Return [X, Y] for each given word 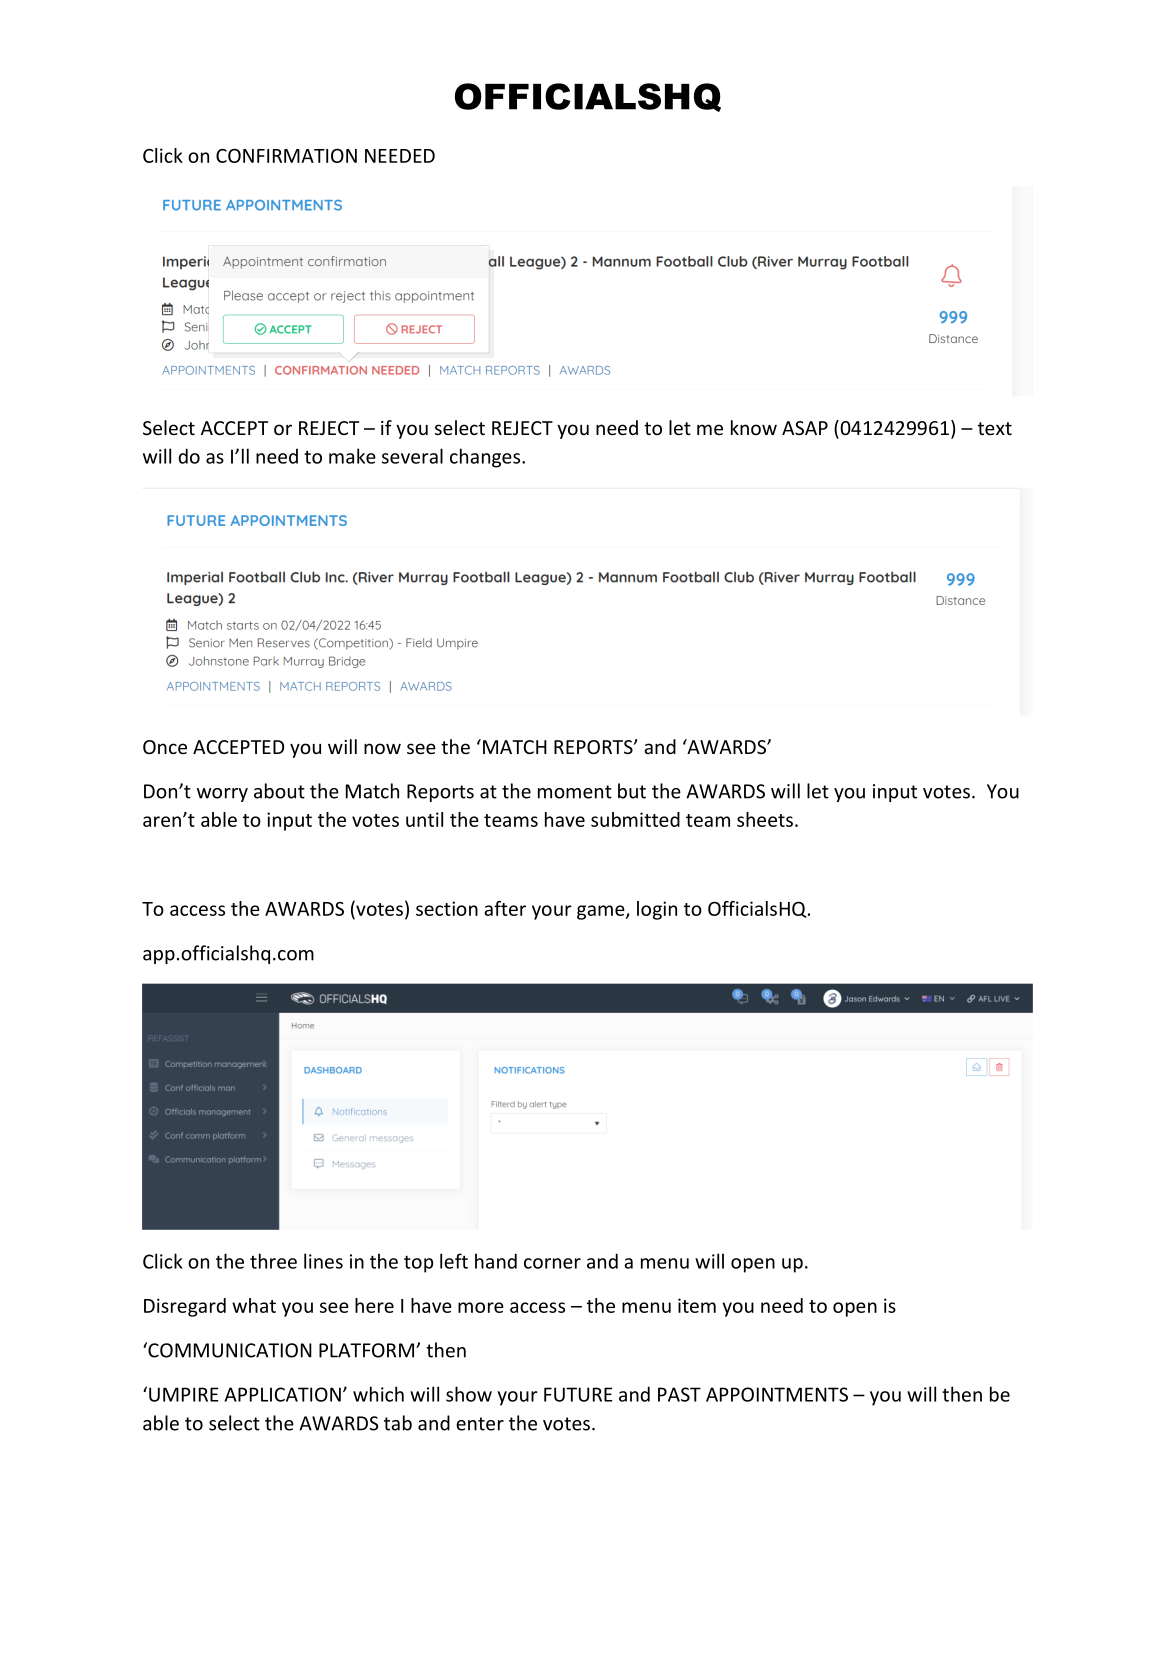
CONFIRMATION [286, 155]
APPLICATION [283, 1394]
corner [552, 1263]
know [754, 427]
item [697, 1305]
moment [575, 792]
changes [486, 458]
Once [165, 747]
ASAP [805, 428]
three [273, 1261]
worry [222, 795]
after [505, 908]
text [995, 428]
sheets [765, 819]
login [657, 910]
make [352, 456]
